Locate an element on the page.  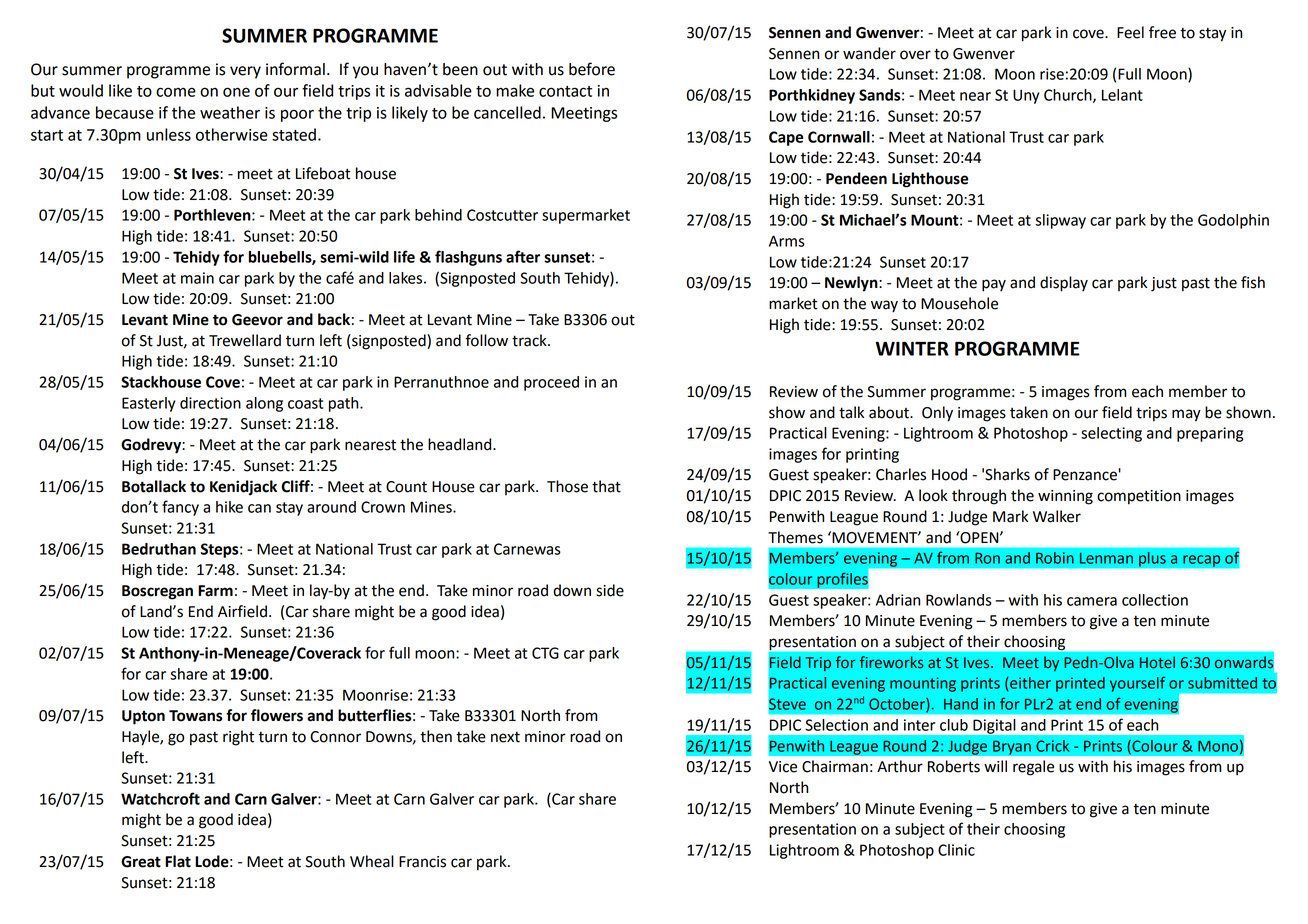
selecting is located at coordinates (1111, 434).
